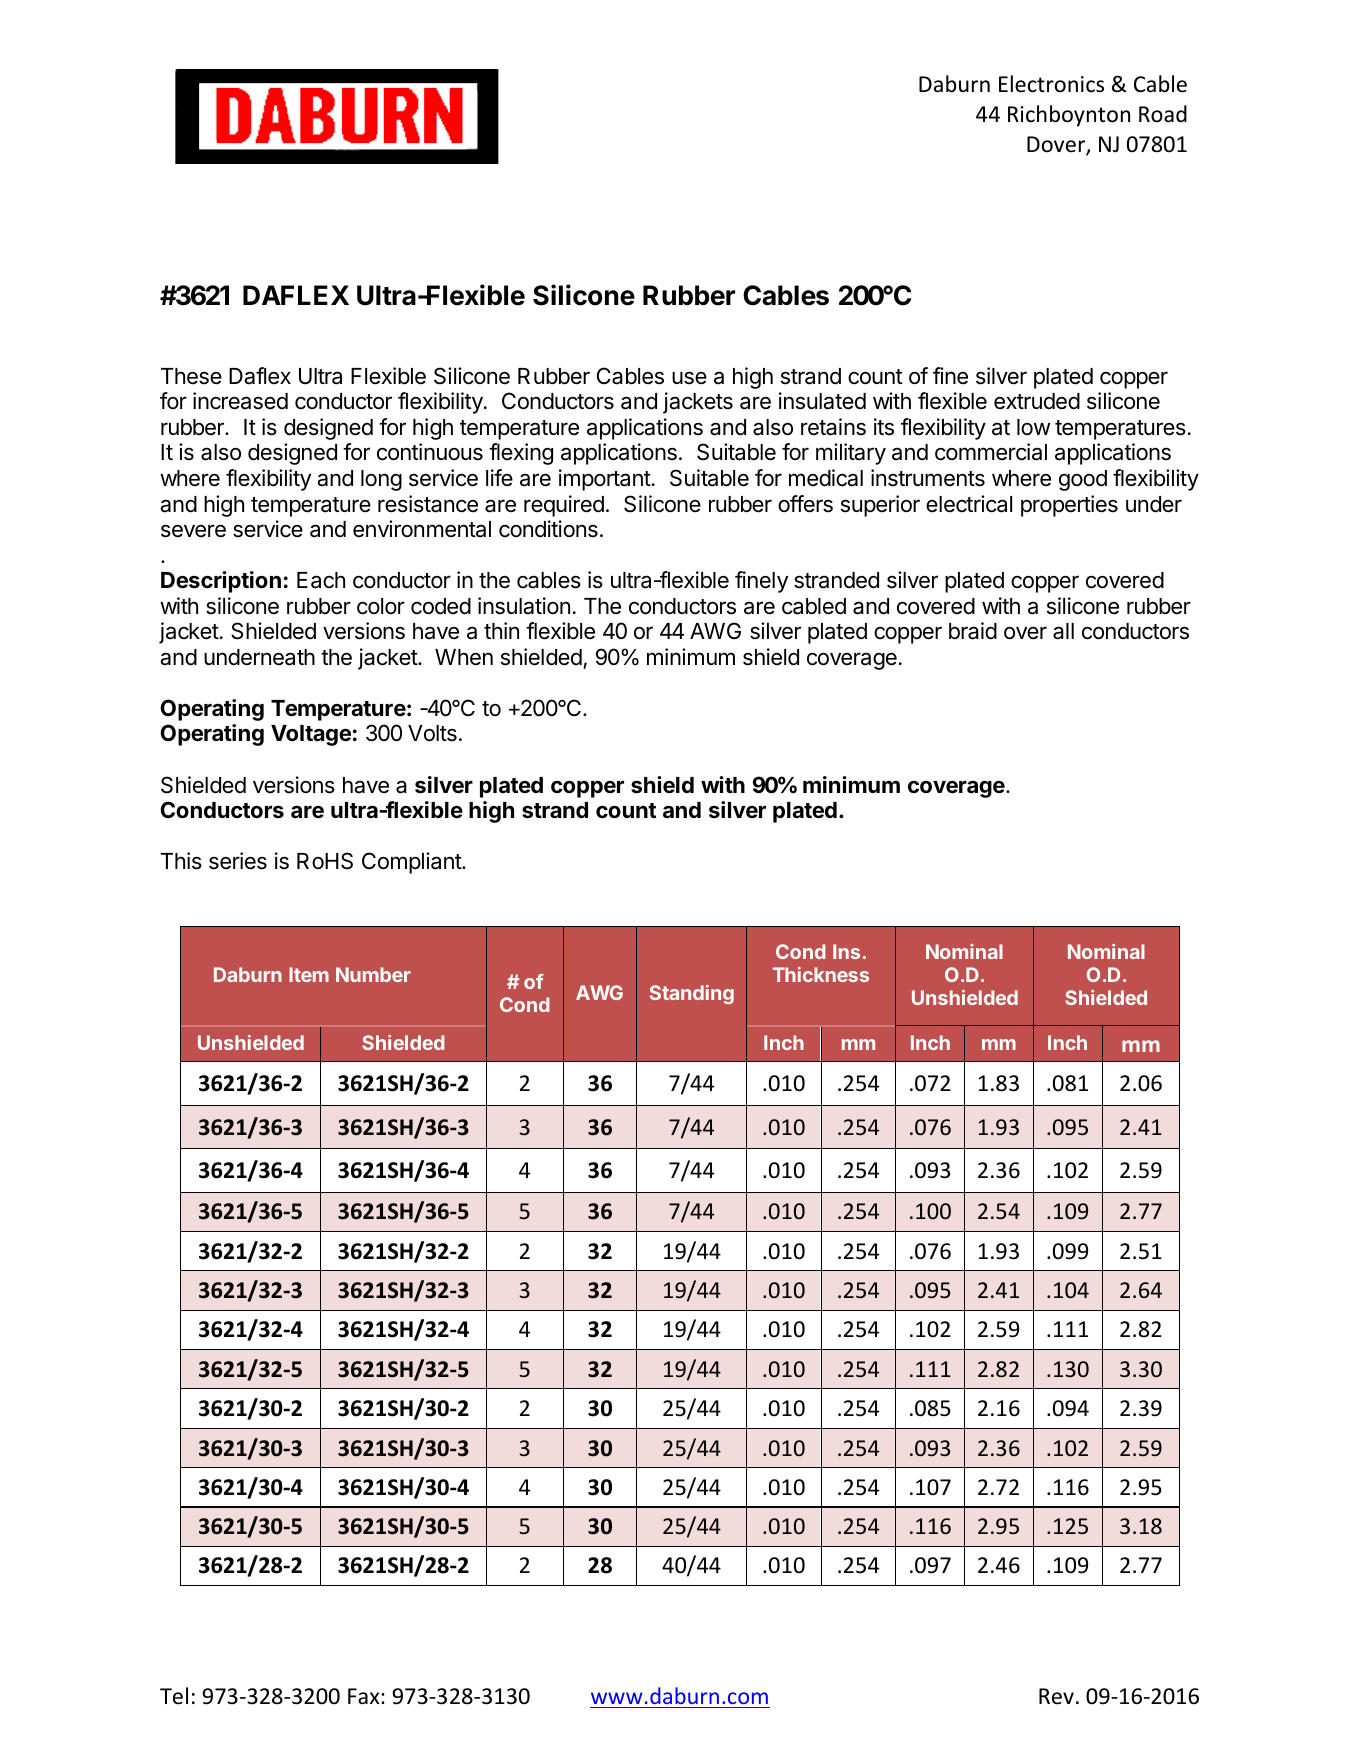 The width and height of the page is (1360, 1761). What do you see at coordinates (309, 974) in the page?
I see `Item` at bounding box center [309, 974].
